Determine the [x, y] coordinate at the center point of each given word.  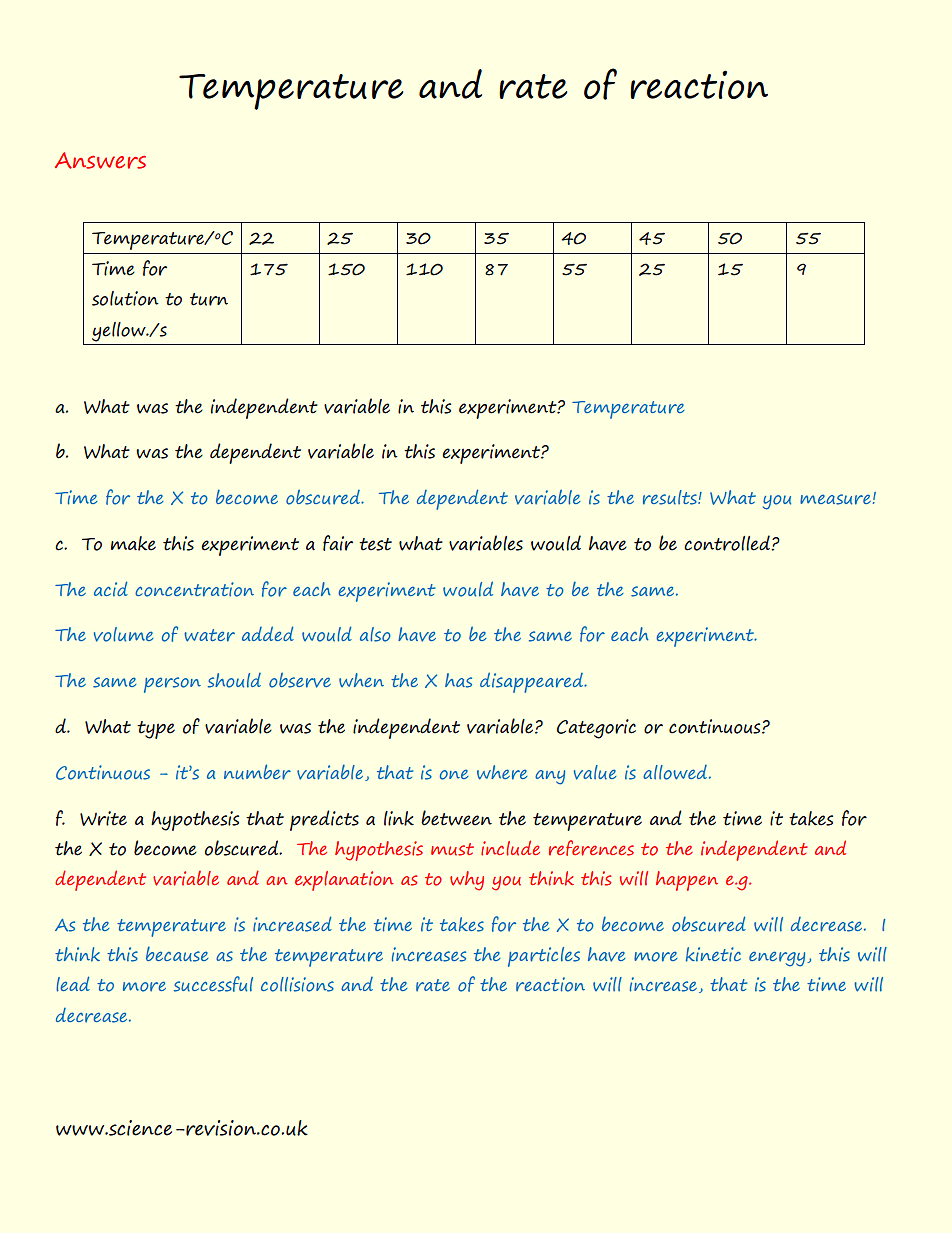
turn [209, 299]
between [456, 818]
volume [124, 634]
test [375, 544]
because [177, 954]
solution [125, 298]
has [458, 680]
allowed [676, 772]
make [133, 543]
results [671, 497]
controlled [728, 543]
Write [103, 818]
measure [835, 499]
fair [338, 543]
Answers [100, 160]
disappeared [532, 682]
